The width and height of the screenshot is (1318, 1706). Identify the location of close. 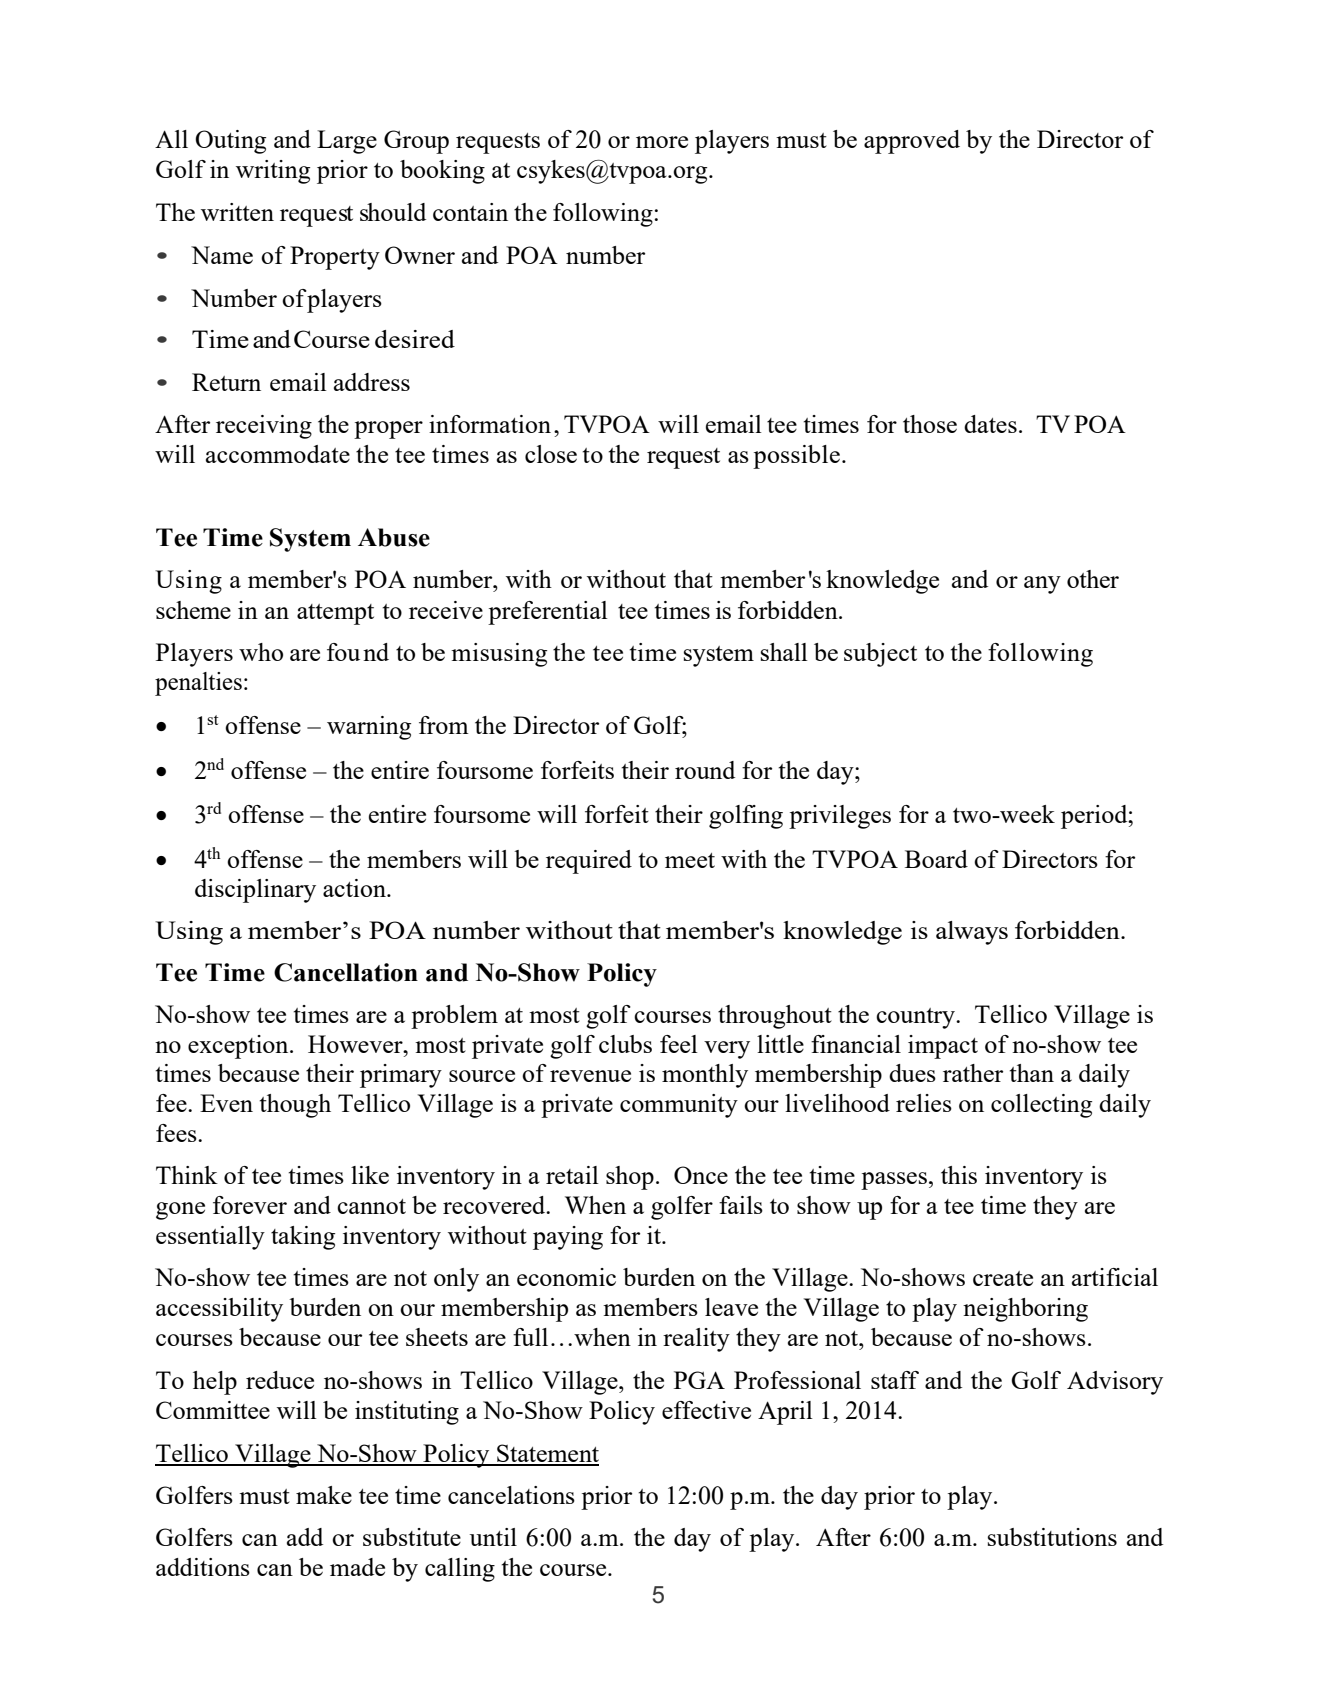
(551, 454).
